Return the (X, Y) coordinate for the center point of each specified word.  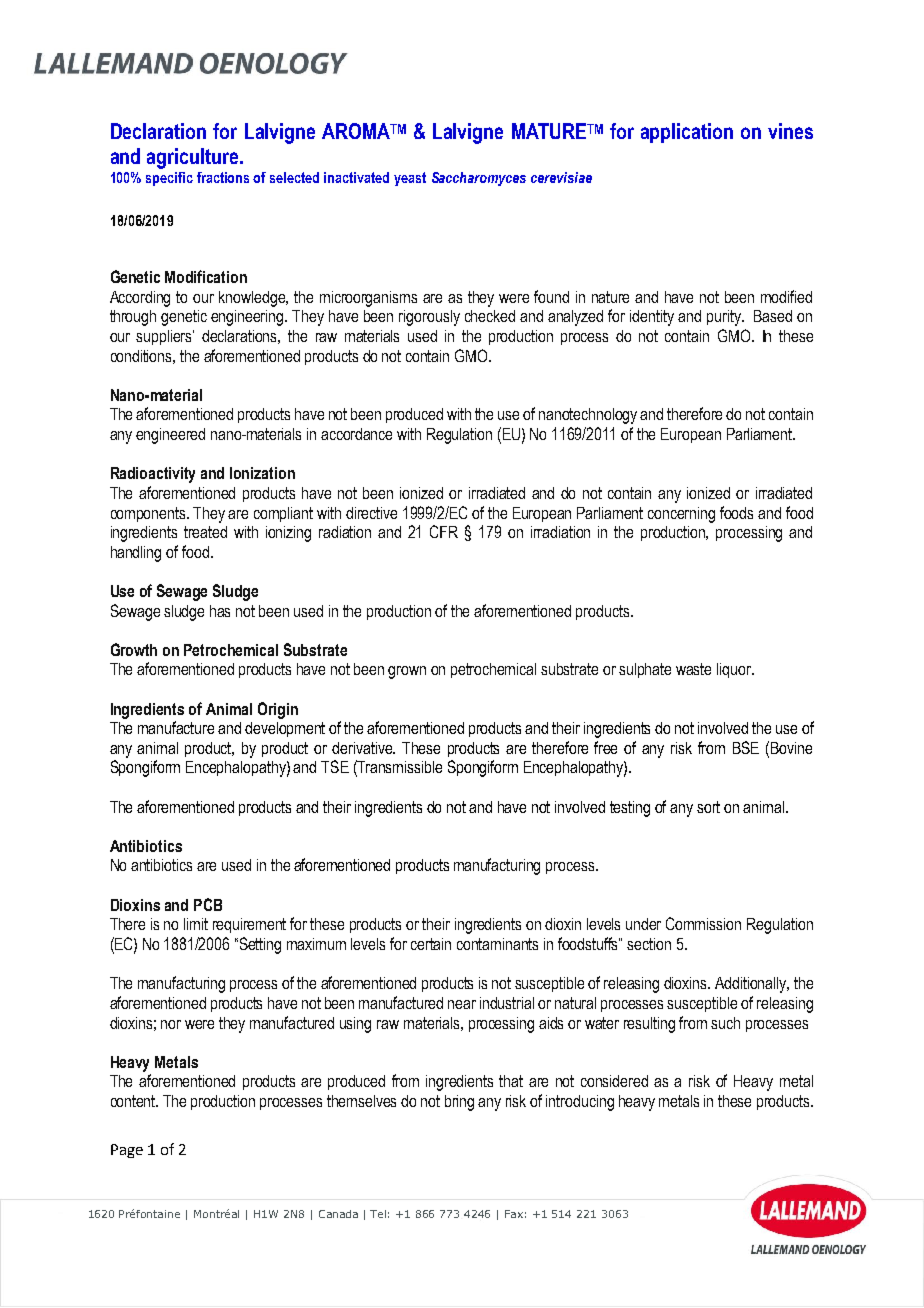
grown (407, 672)
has (220, 611)
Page (127, 1151)
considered (614, 1081)
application (687, 133)
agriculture (194, 158)
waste (693, 669)
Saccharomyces (479, 179)
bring (459, 1103)
